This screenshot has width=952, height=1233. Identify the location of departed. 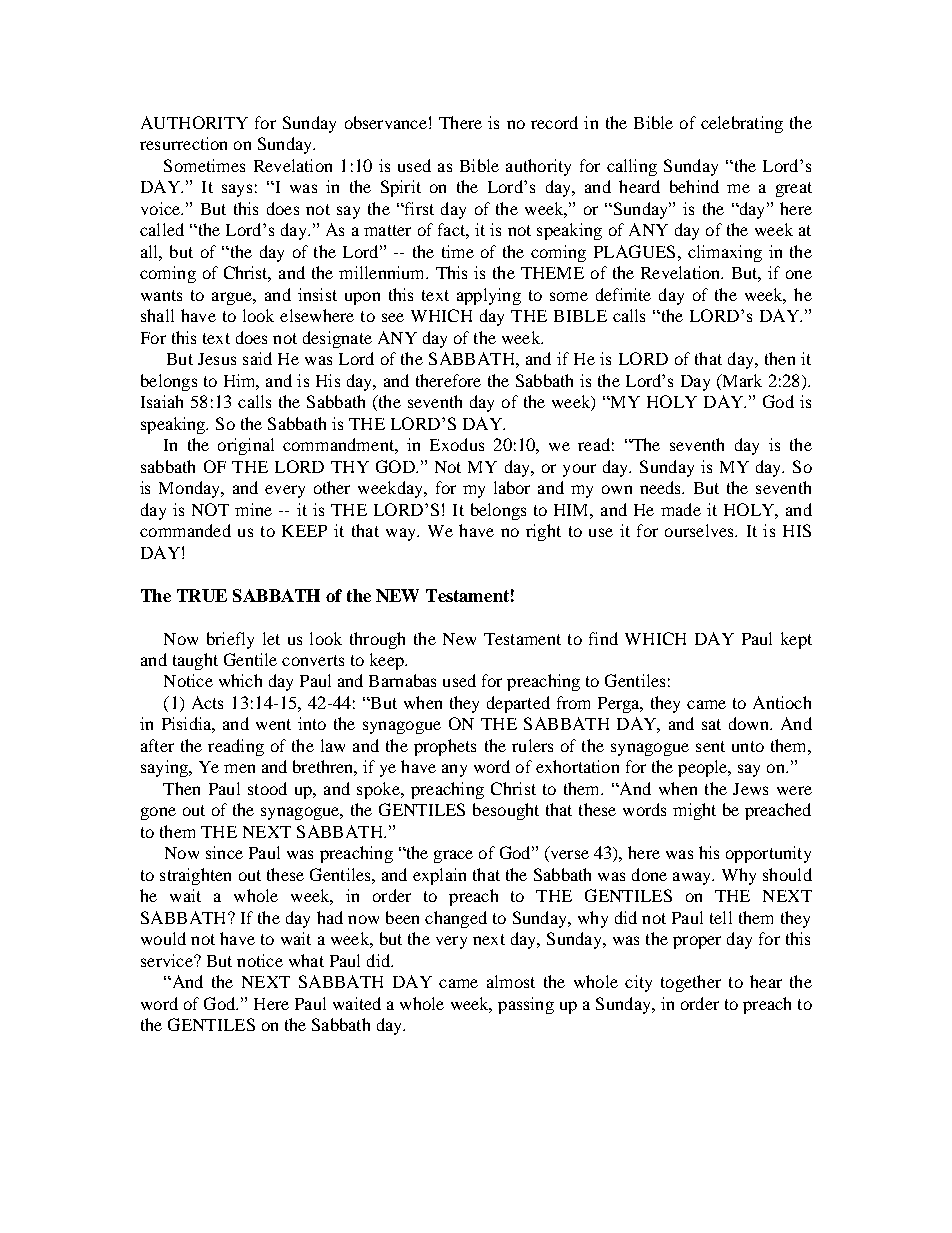
(518, 704).
